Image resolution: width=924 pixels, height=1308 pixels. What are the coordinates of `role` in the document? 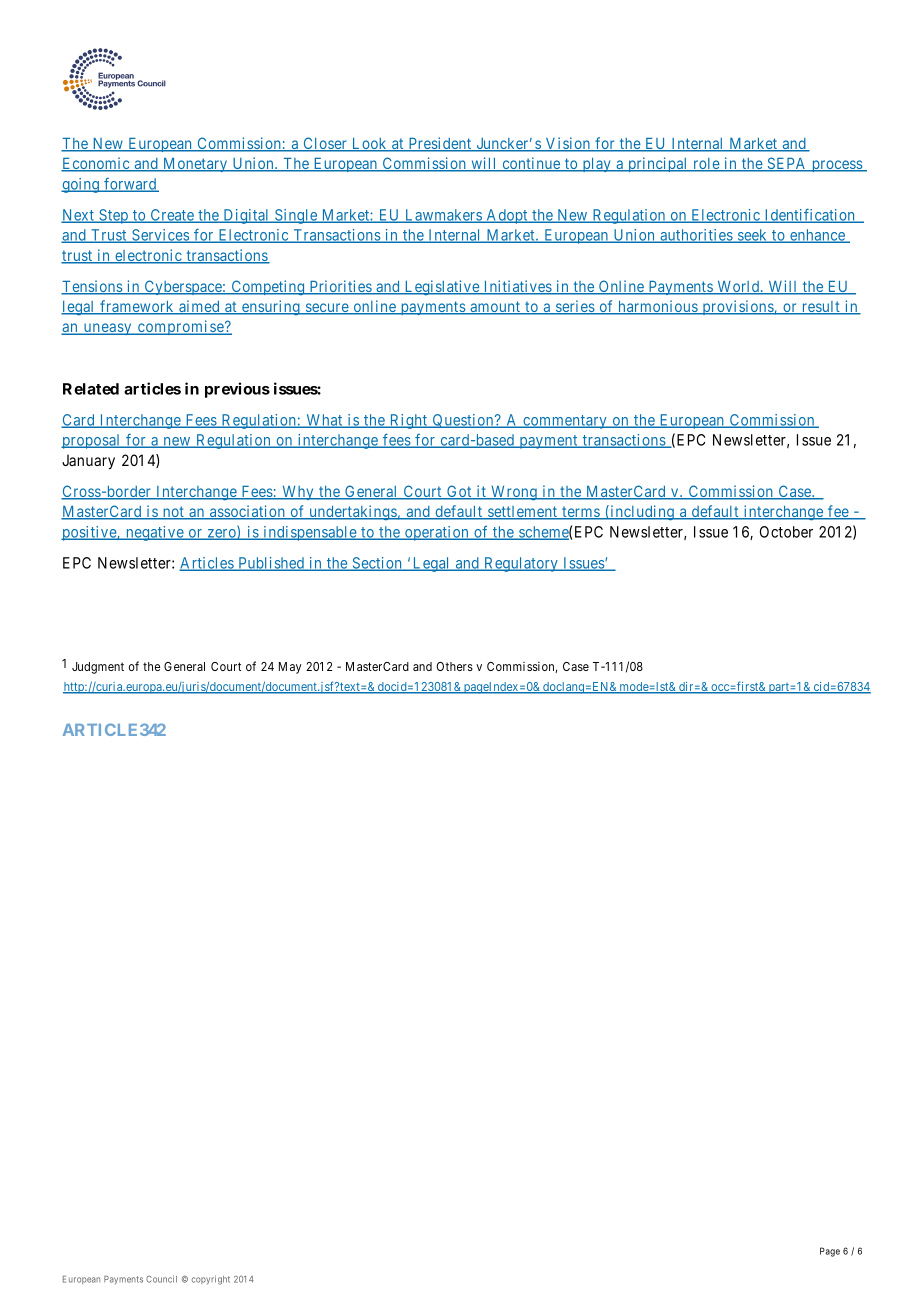 It's located at (706, 165).
